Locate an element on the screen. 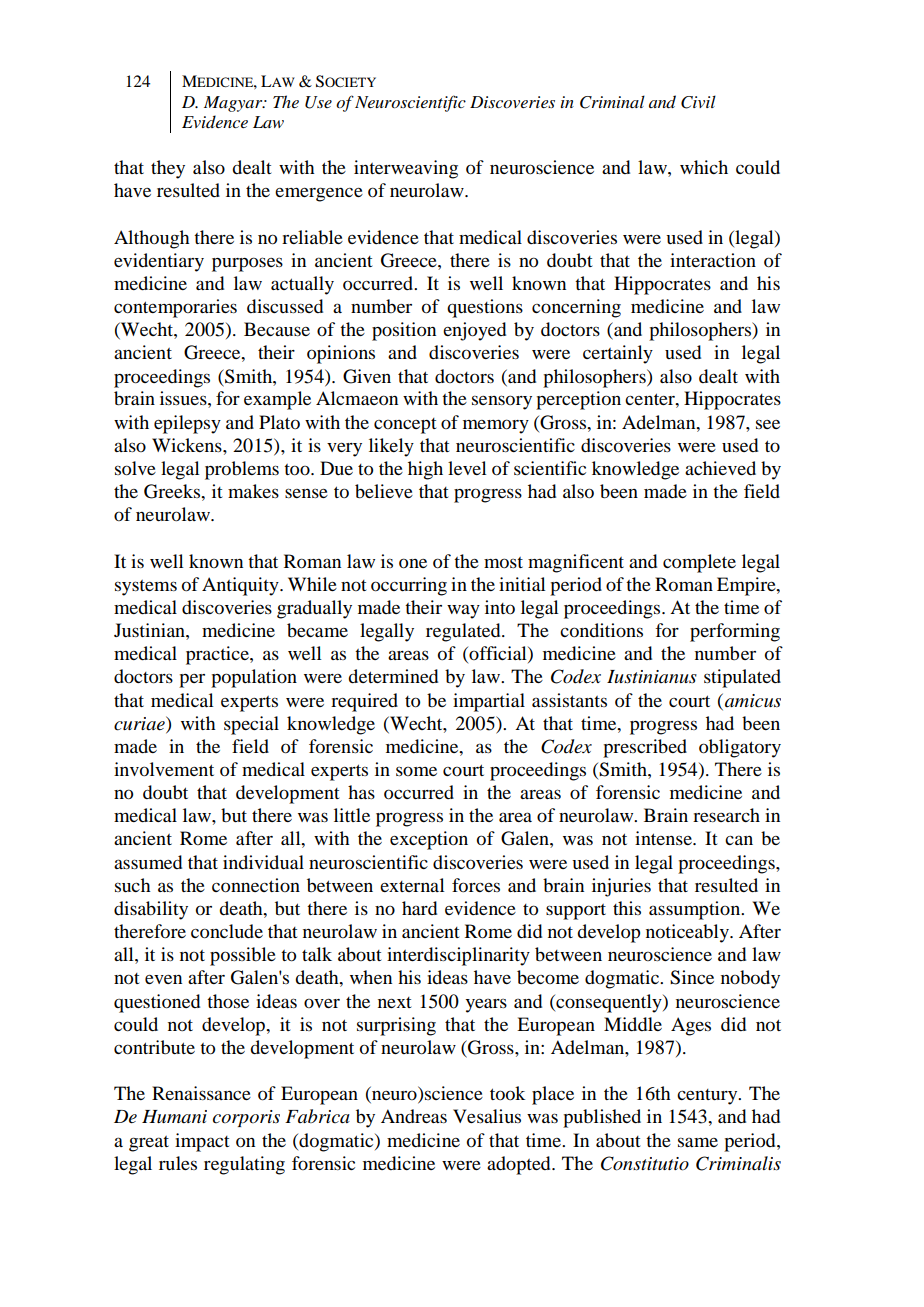 The width and height of the screenshot is (924, 1307). impact is located at coordinates (202, 1142).
